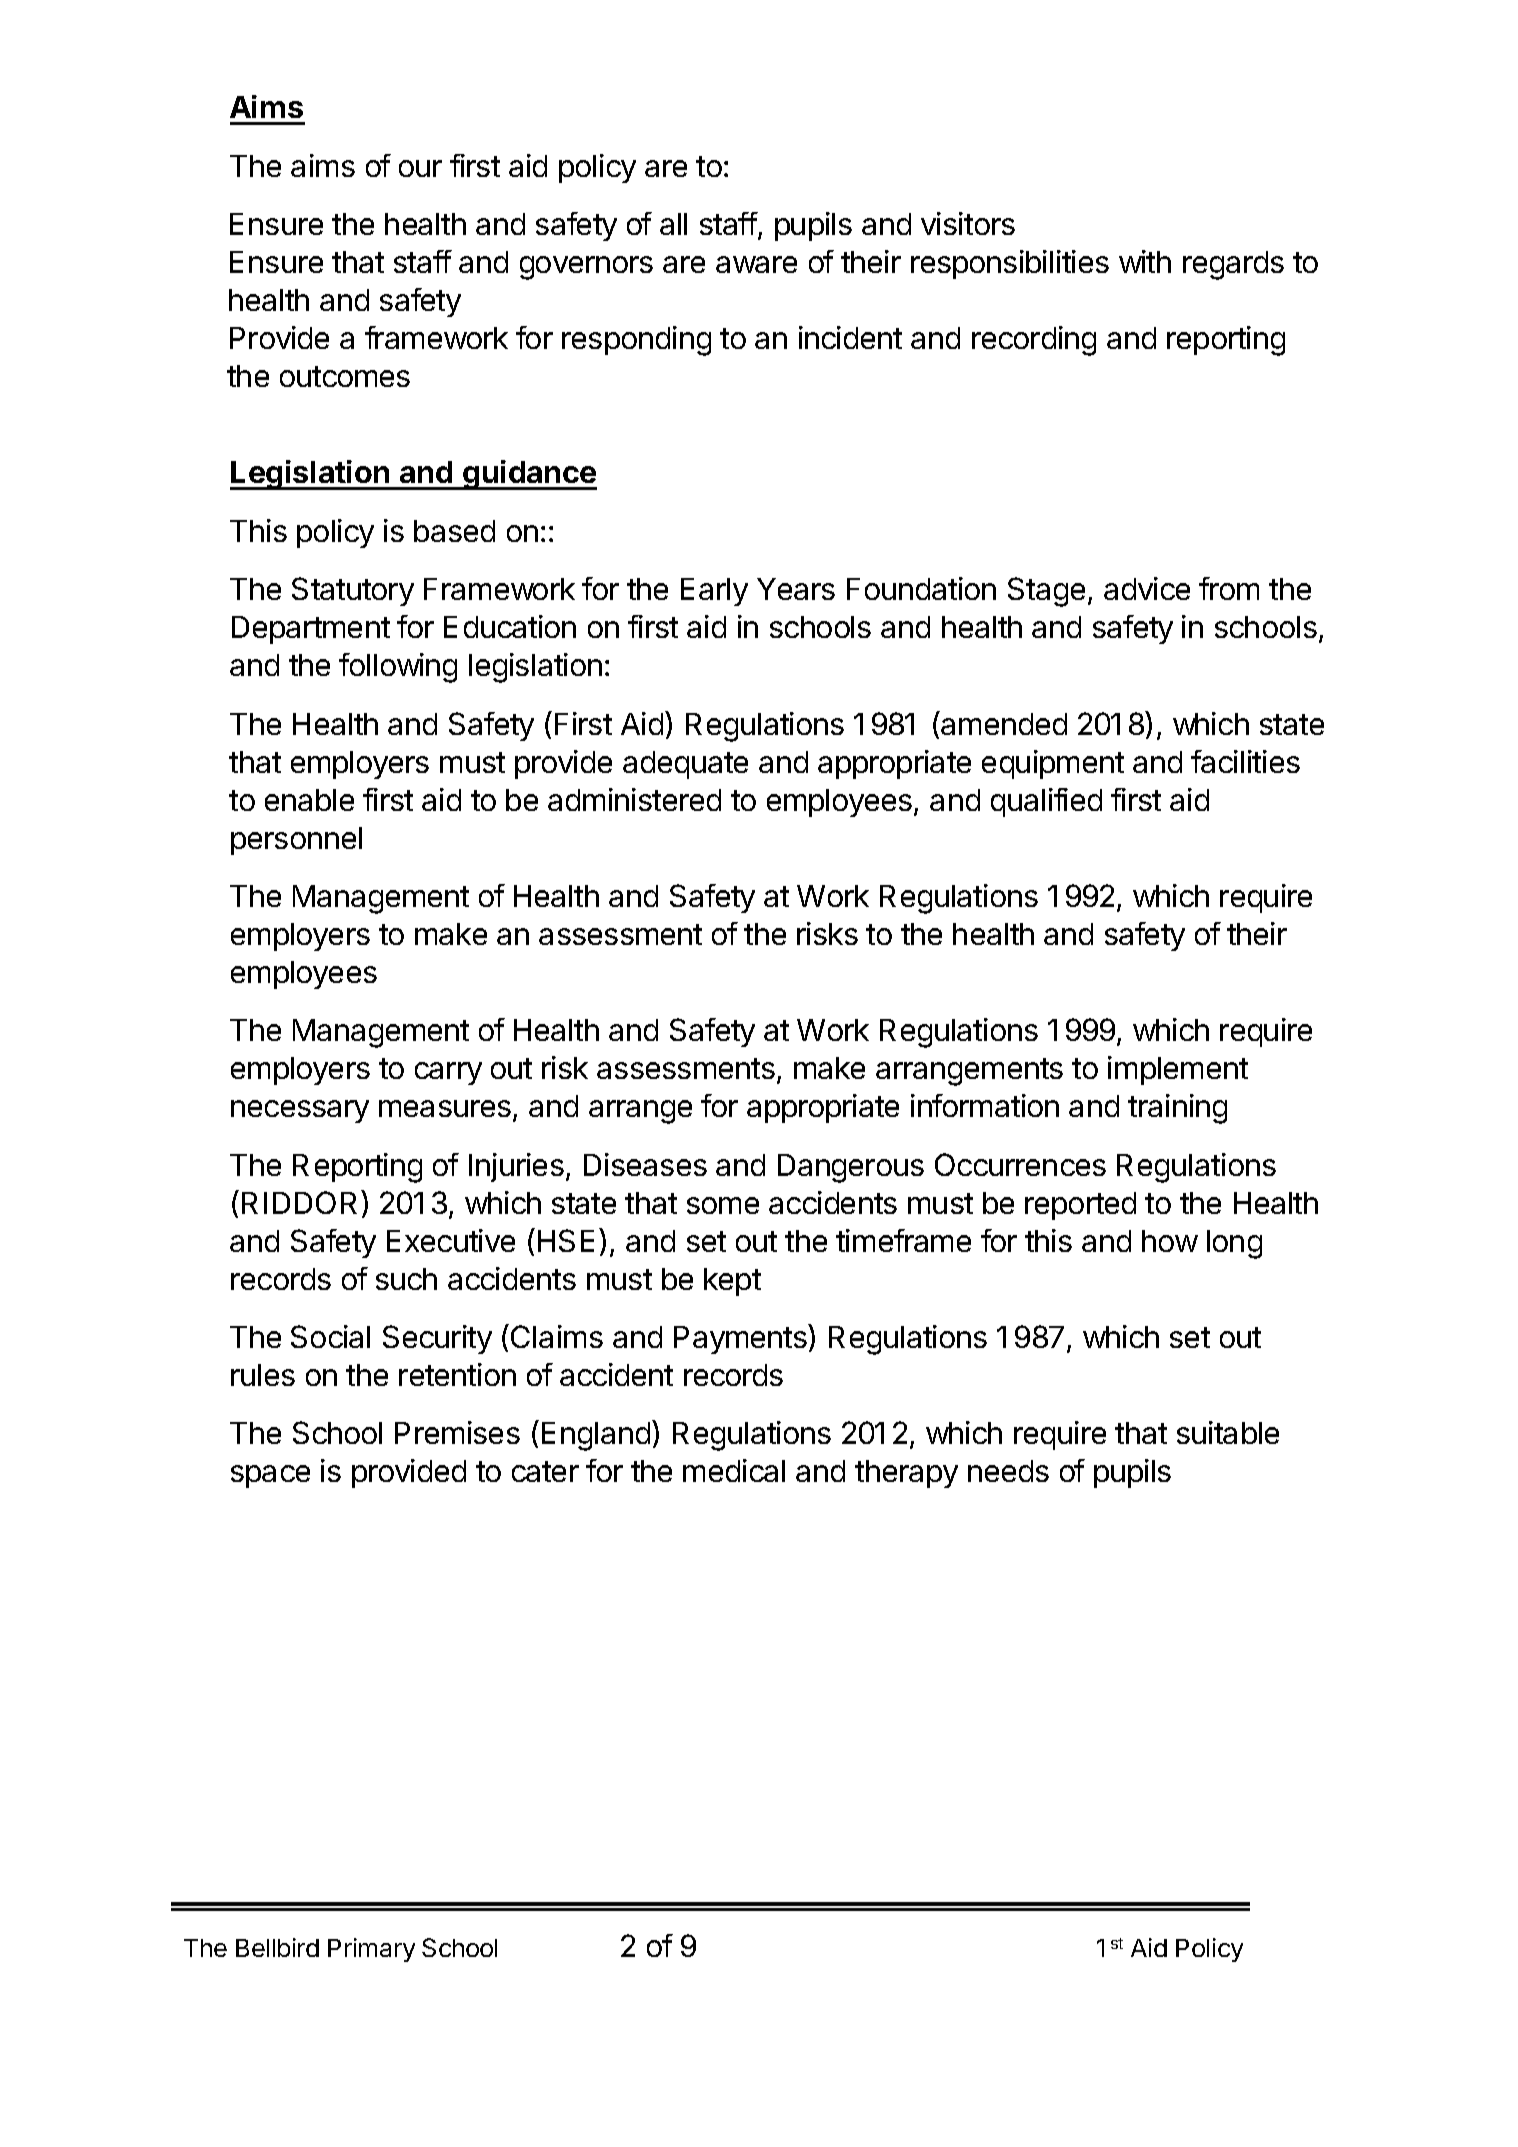 This screenshot has height=2147, width=1518. Describe the element at coordinates (851, 1168) in the screenshot. I see `Dangerous` at that location.
